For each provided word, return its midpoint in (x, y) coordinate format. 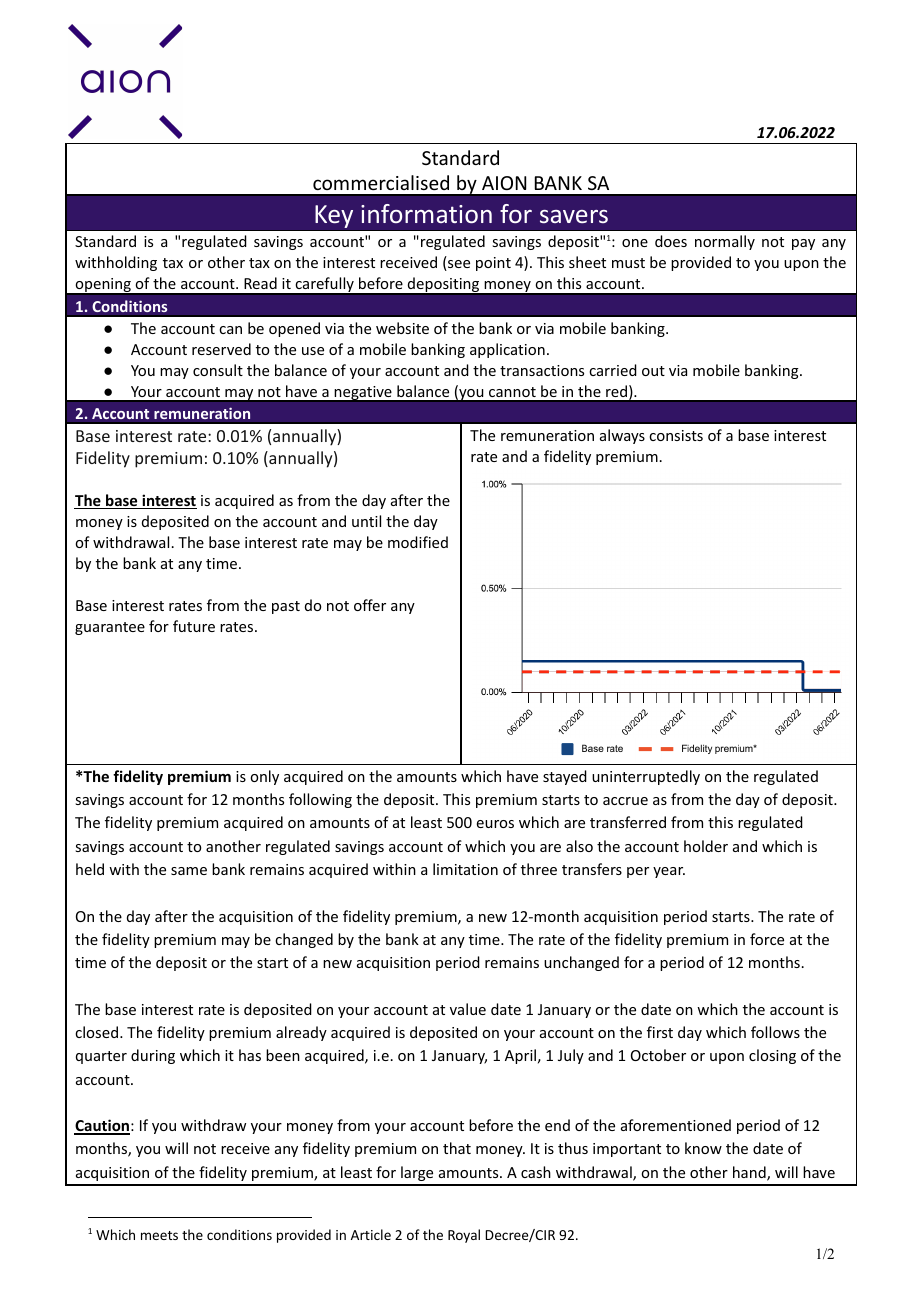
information (426, 213)
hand (750, 1173)
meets (159, 1235)
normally (725, 242)
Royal (464, 1236)
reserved (221, 349)
